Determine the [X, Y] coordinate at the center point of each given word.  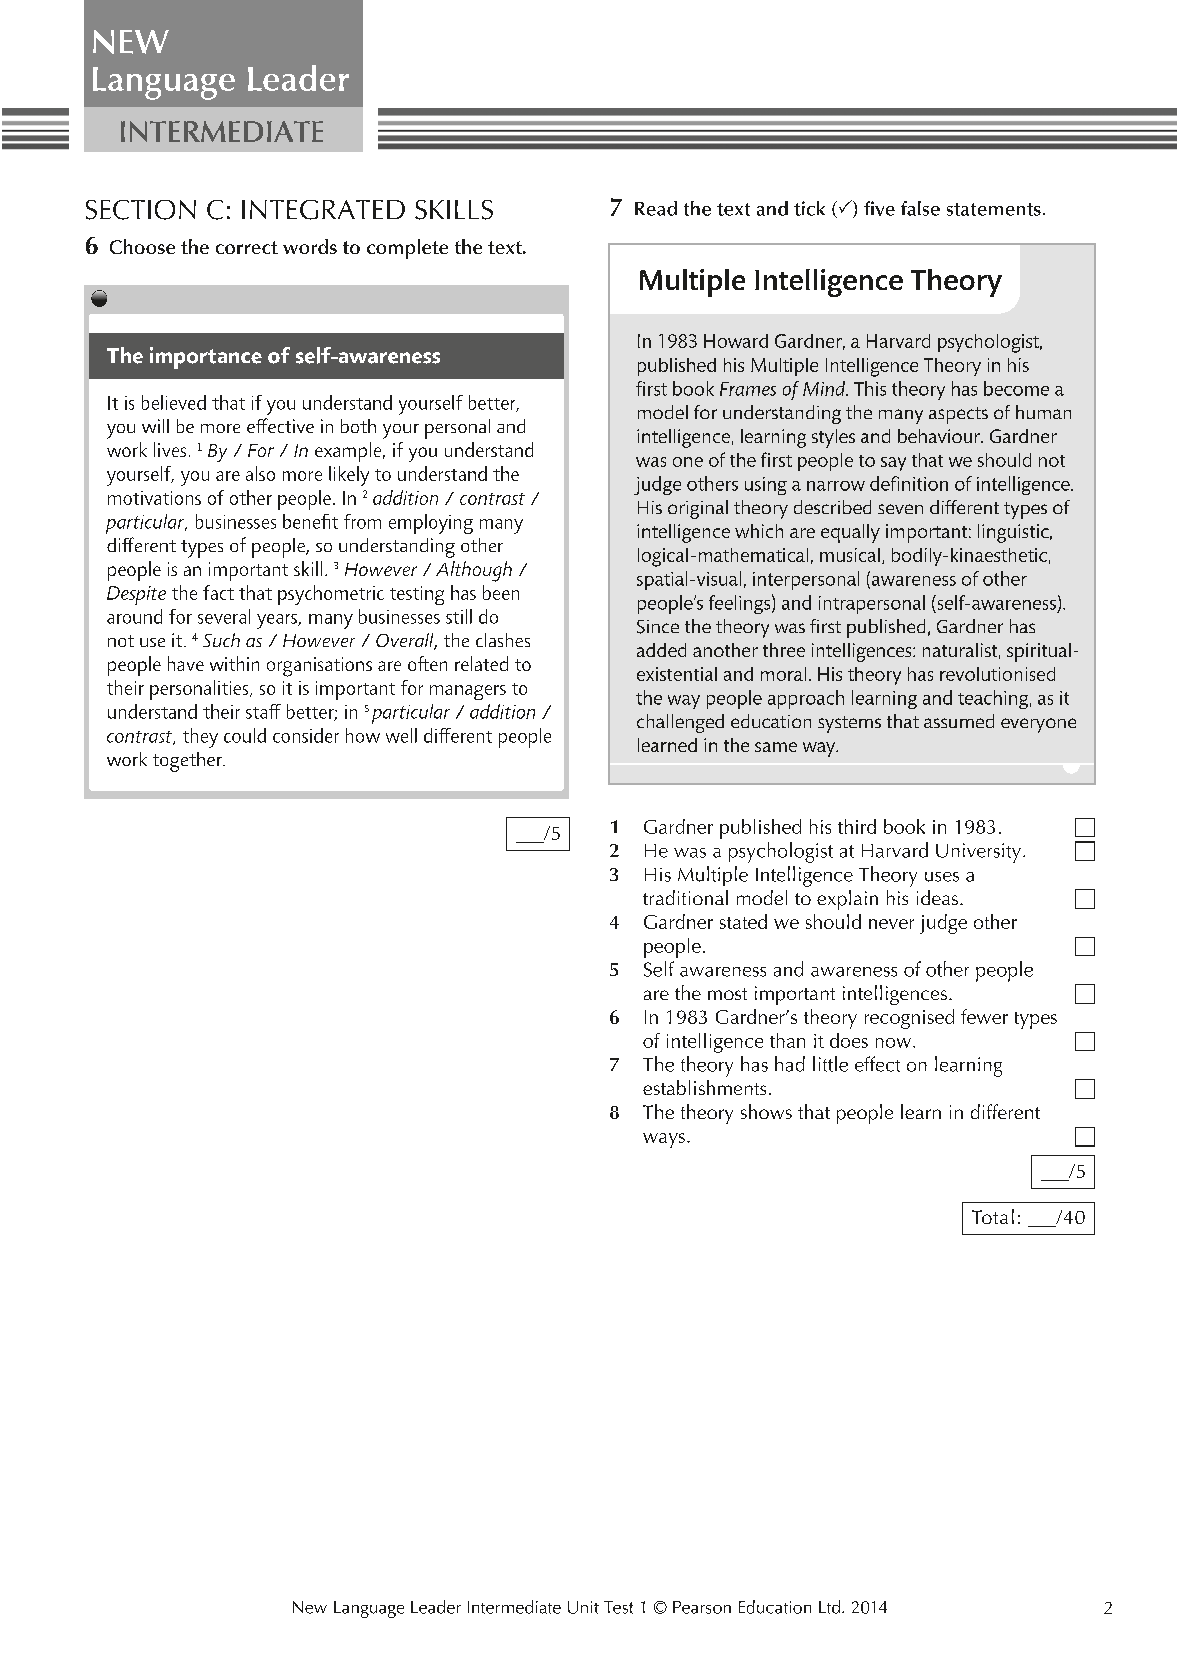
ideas [937, 897]
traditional [685, 897]
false [920, 208]
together [188, 762]
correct [247, 247]
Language [369, 1609]
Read [656, 208]
